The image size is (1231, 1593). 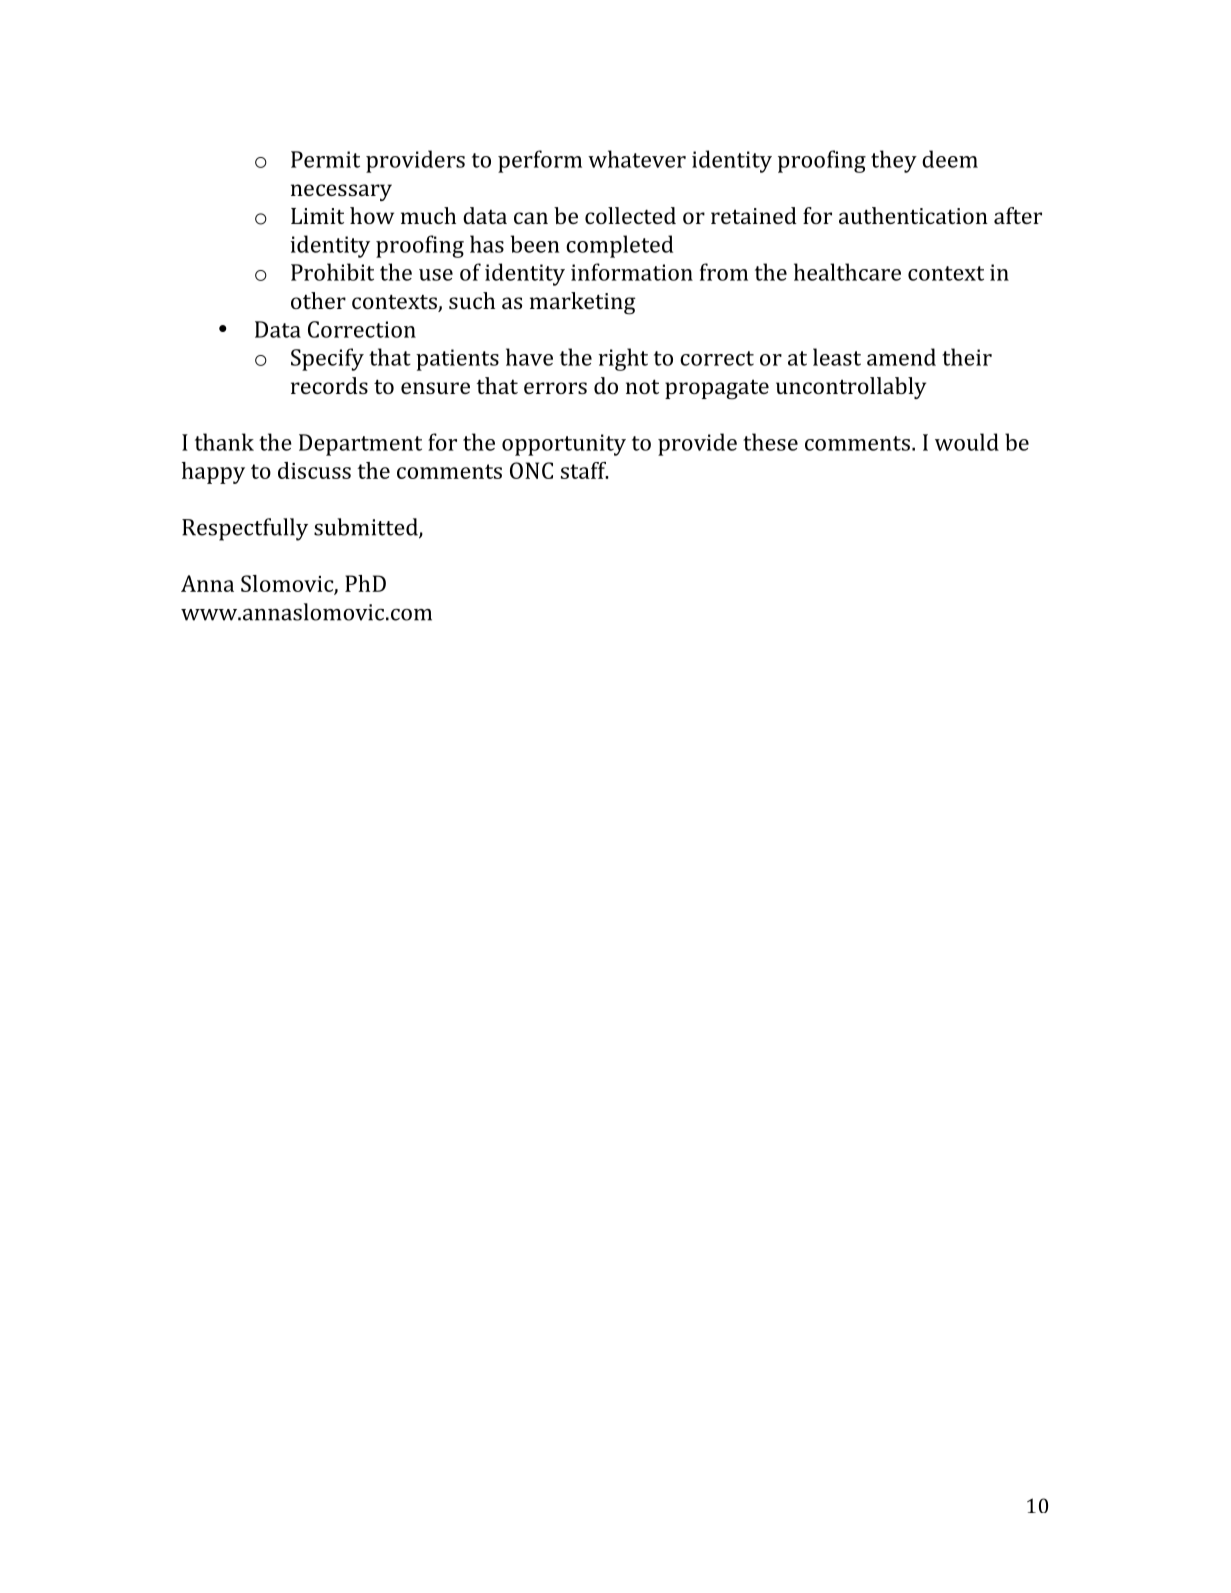 What do you see at coordinates (325, 159) in the document?
I see `Permit` at bounding box center [325, 159].
